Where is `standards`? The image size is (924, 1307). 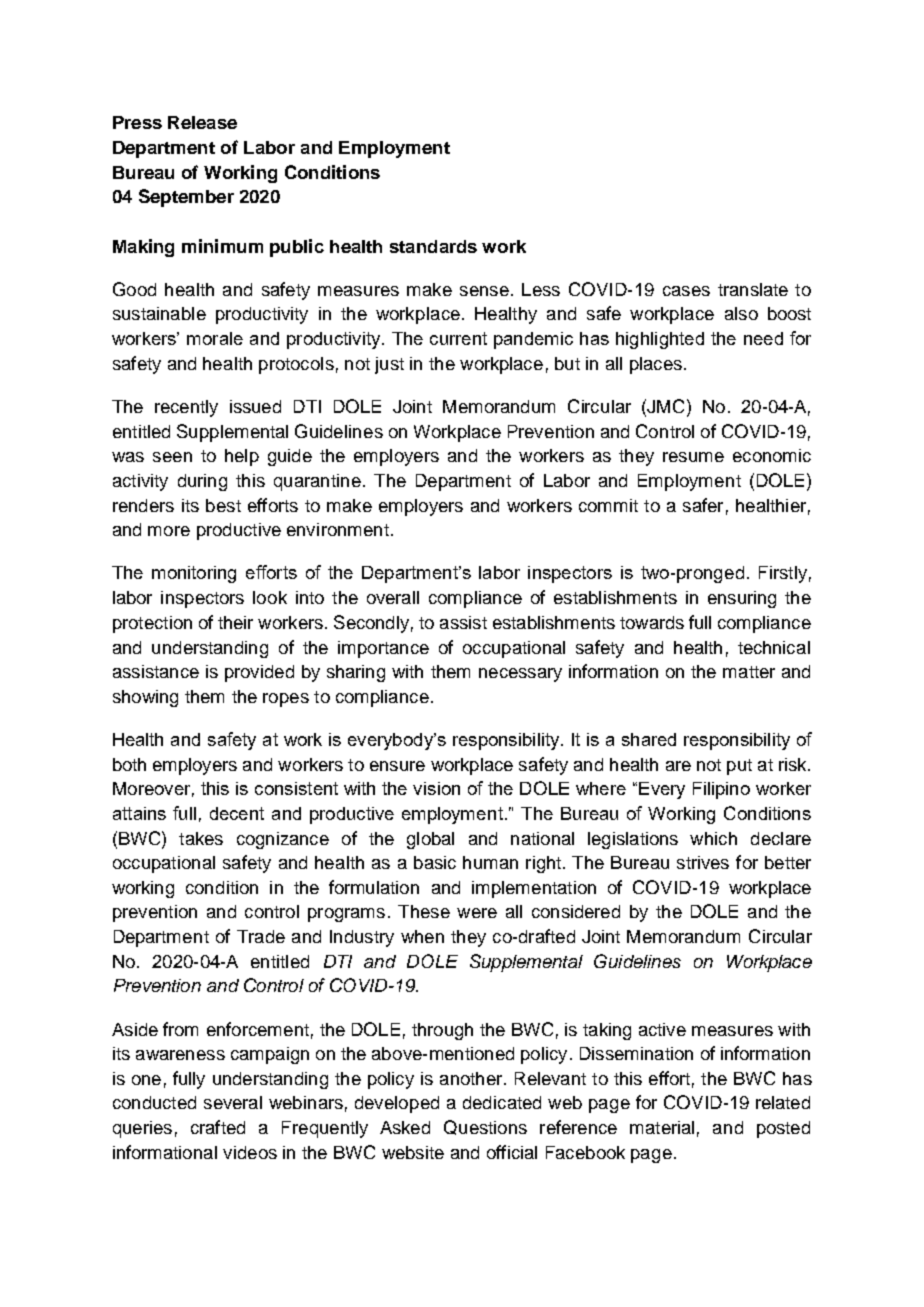
standards is located at coordinates (433, 246).
